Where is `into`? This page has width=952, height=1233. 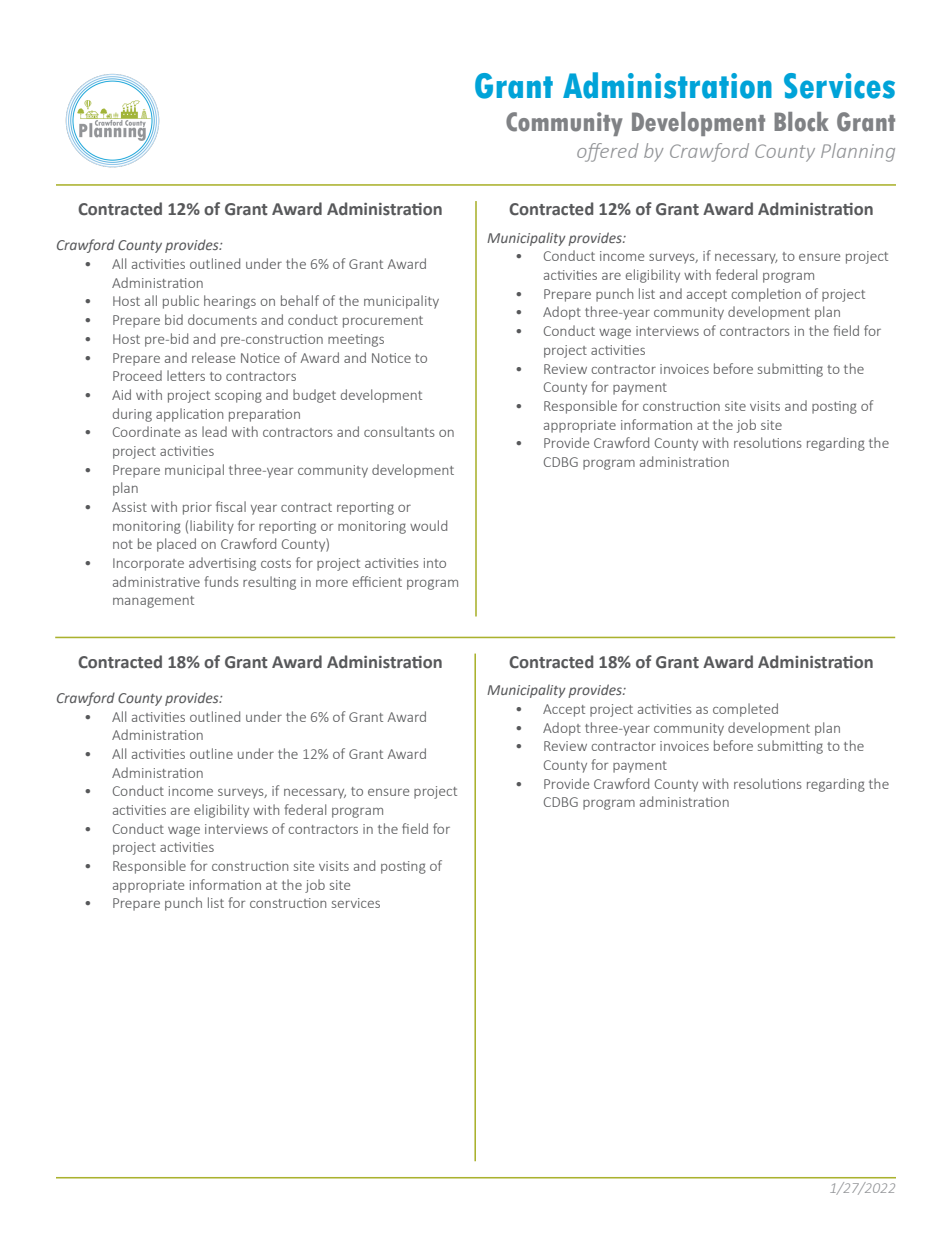
into is located at coordinates (435, 563).
